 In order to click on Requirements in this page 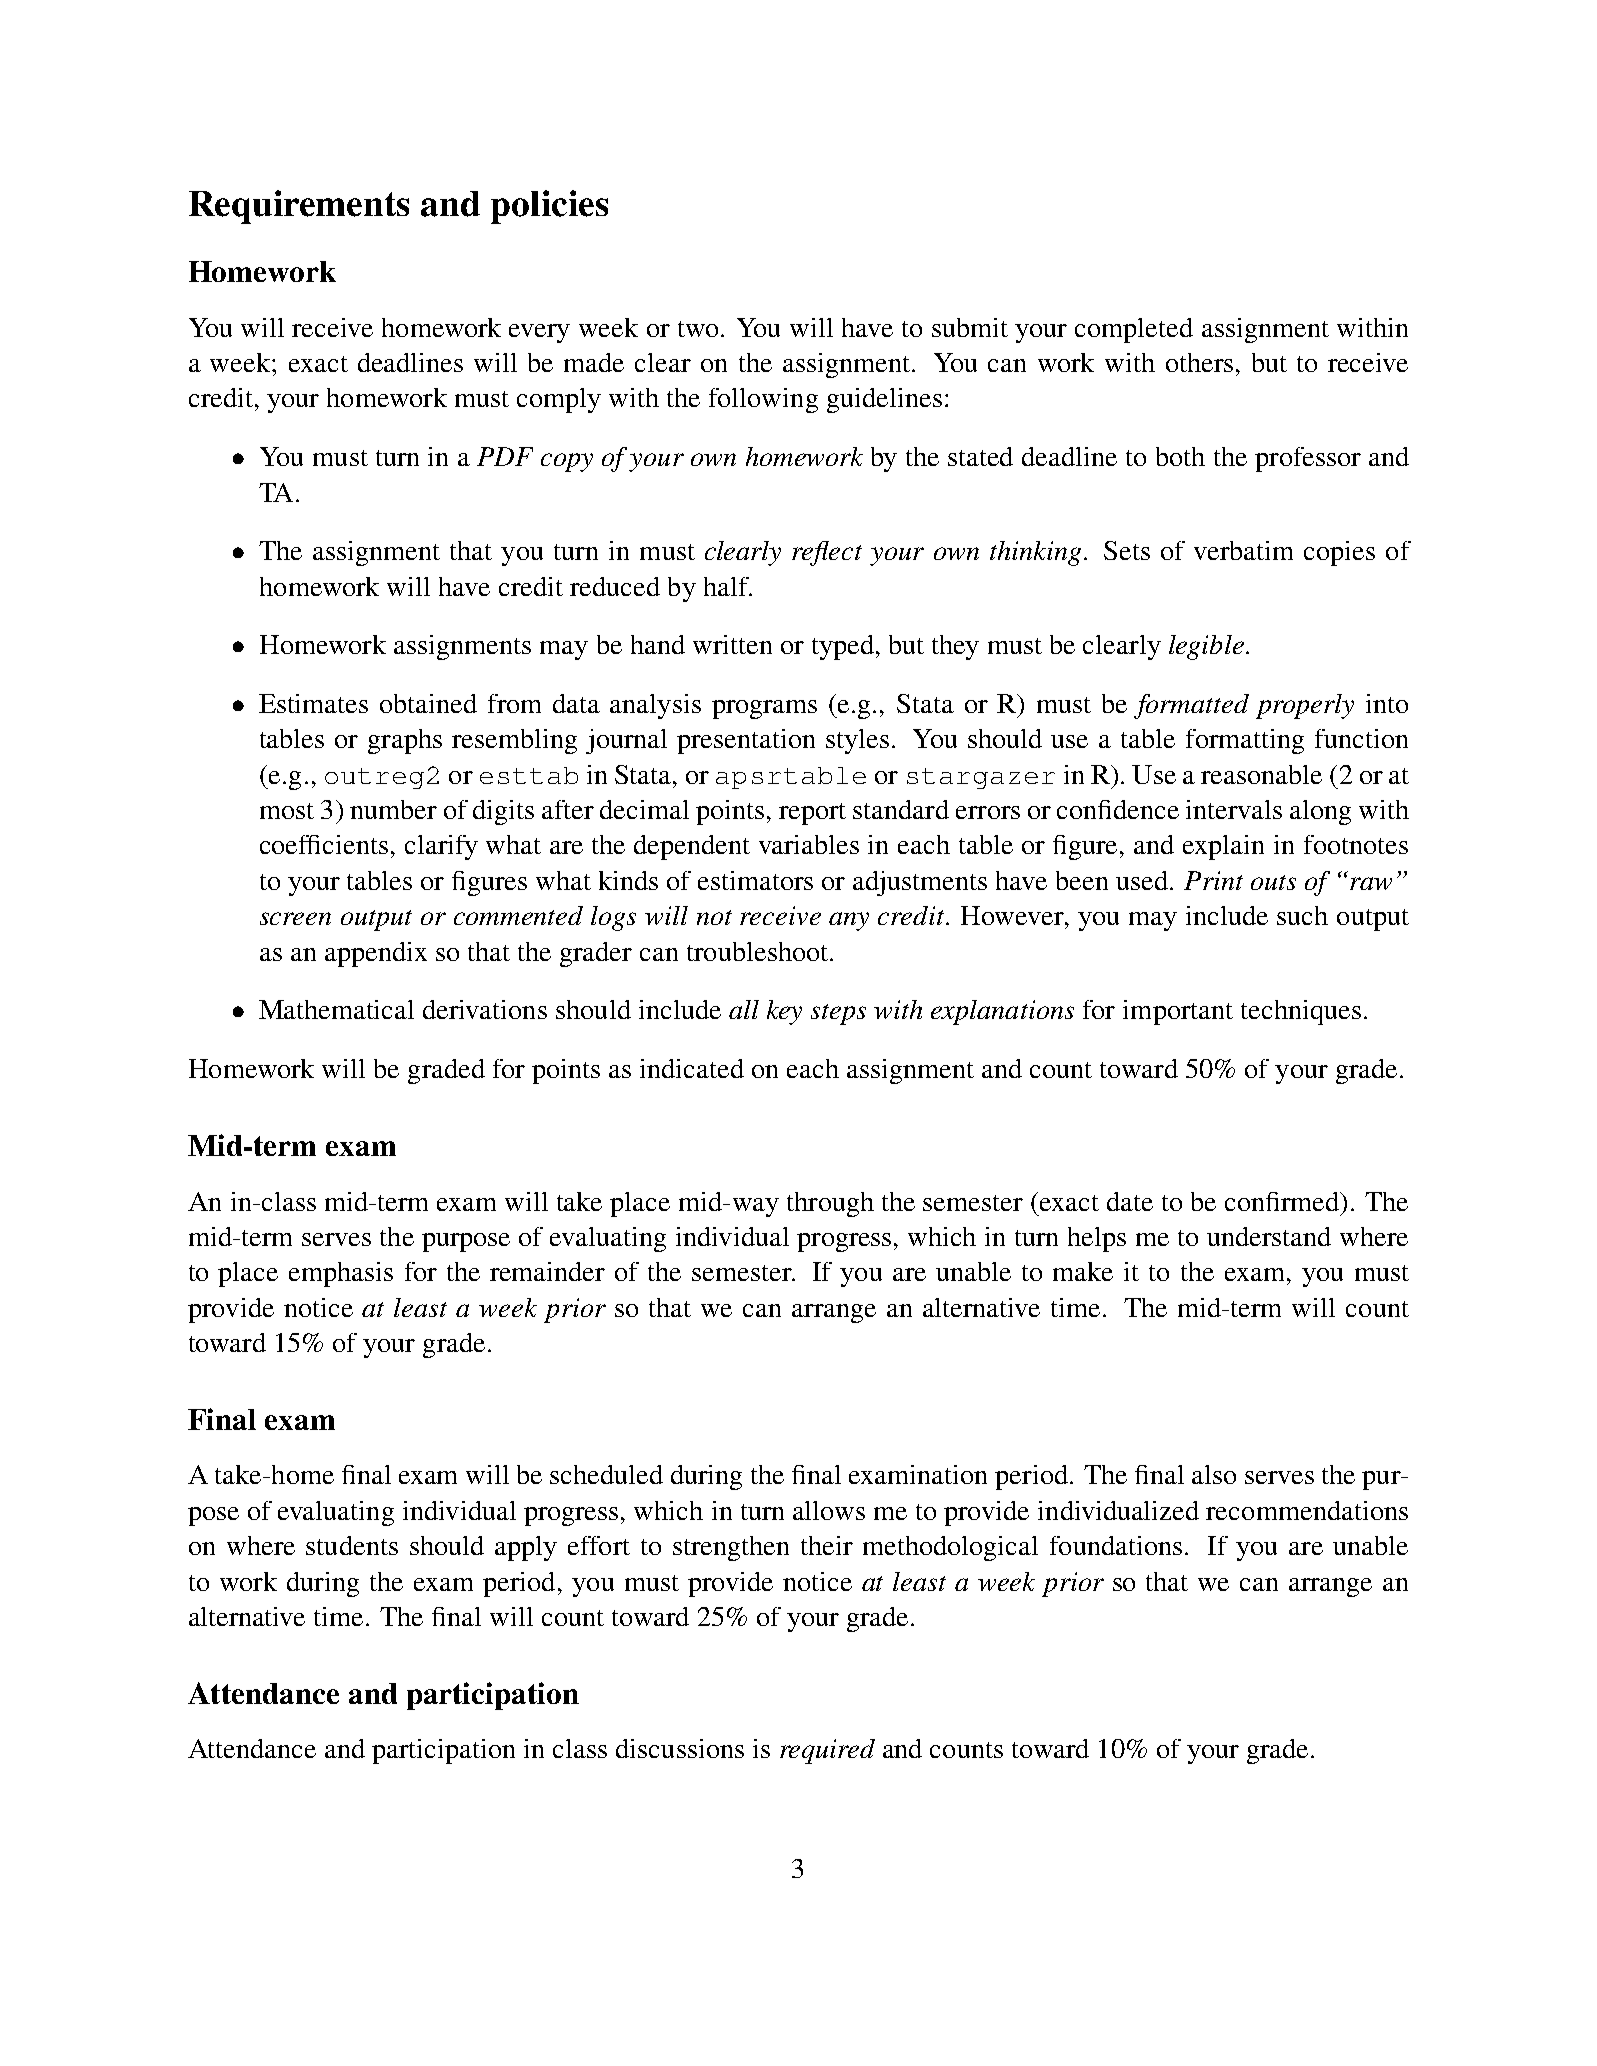, I will do `click(299, 207)`.
